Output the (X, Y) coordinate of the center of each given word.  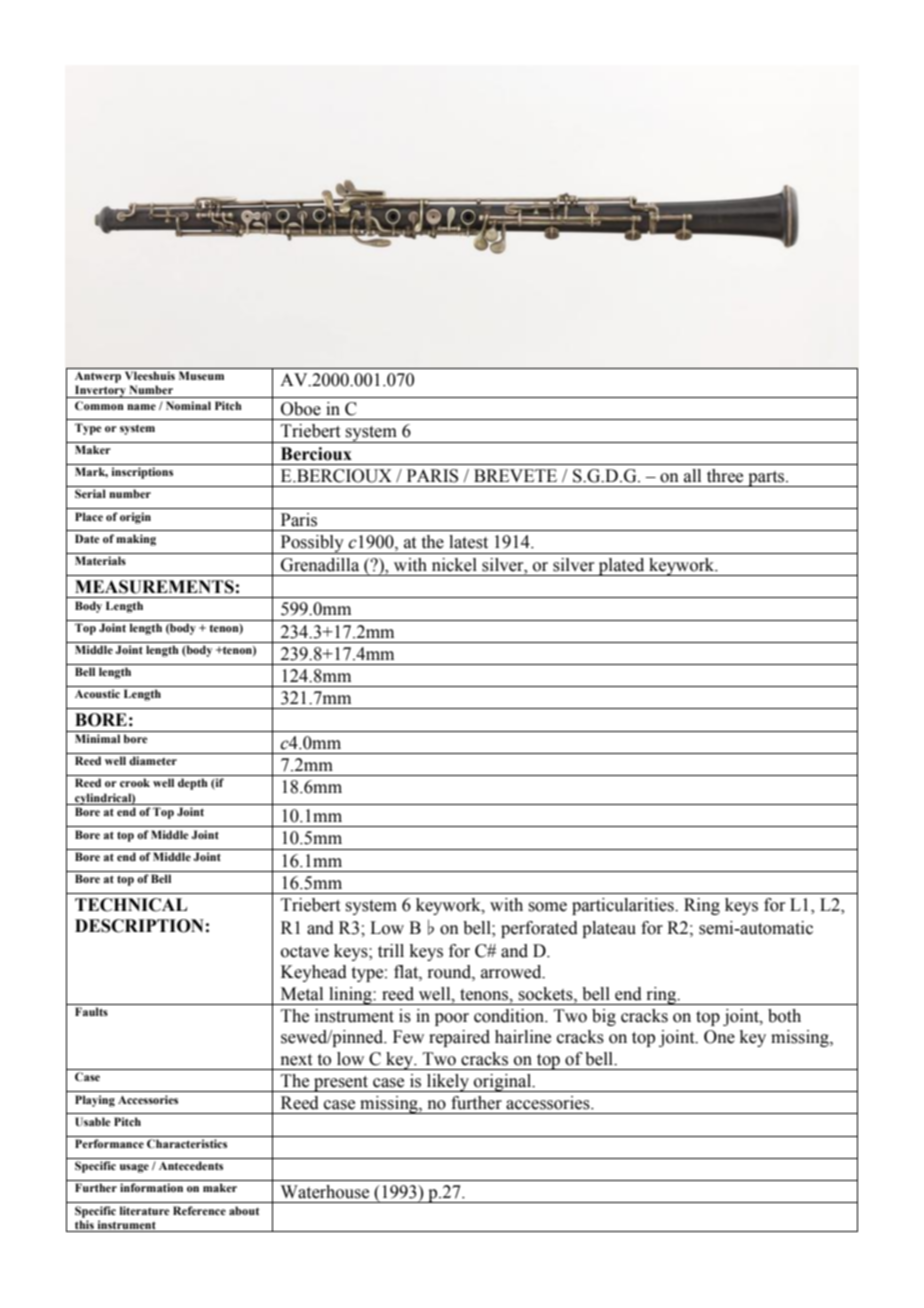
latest (468, 542)
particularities (624, 906)
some (547, 907)
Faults (91, 1011)
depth (193, 784)
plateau (609, 929)
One (719, 1037)
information (151, 1187)
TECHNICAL (131, 905)
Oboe (301, 409)
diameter (153, 760)
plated (621, 567)
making (136, 540)
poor (452, 1019)
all (692, 476)
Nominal (188, 405)
